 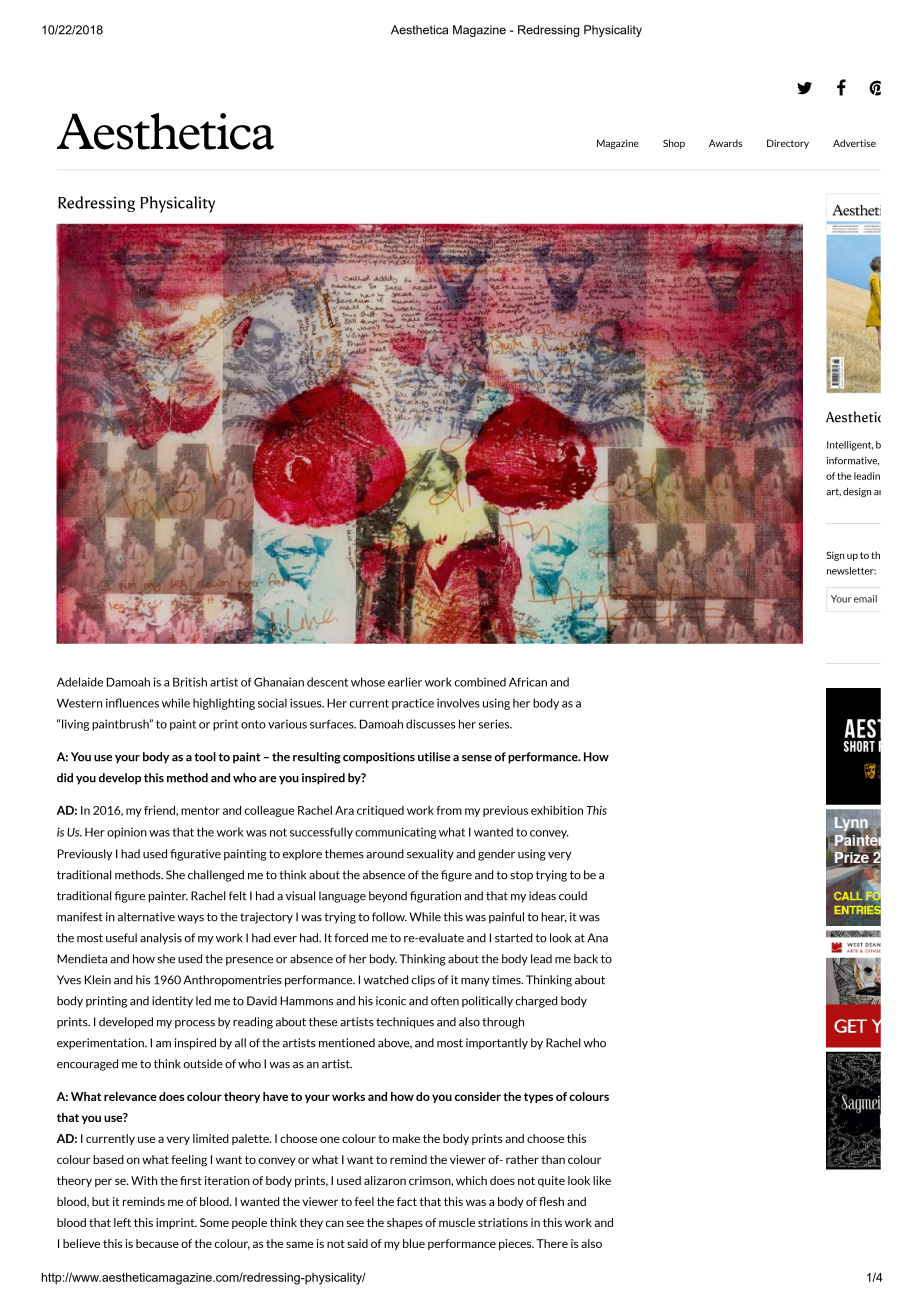 I want to click on left, so click(x=122, y=1222).
